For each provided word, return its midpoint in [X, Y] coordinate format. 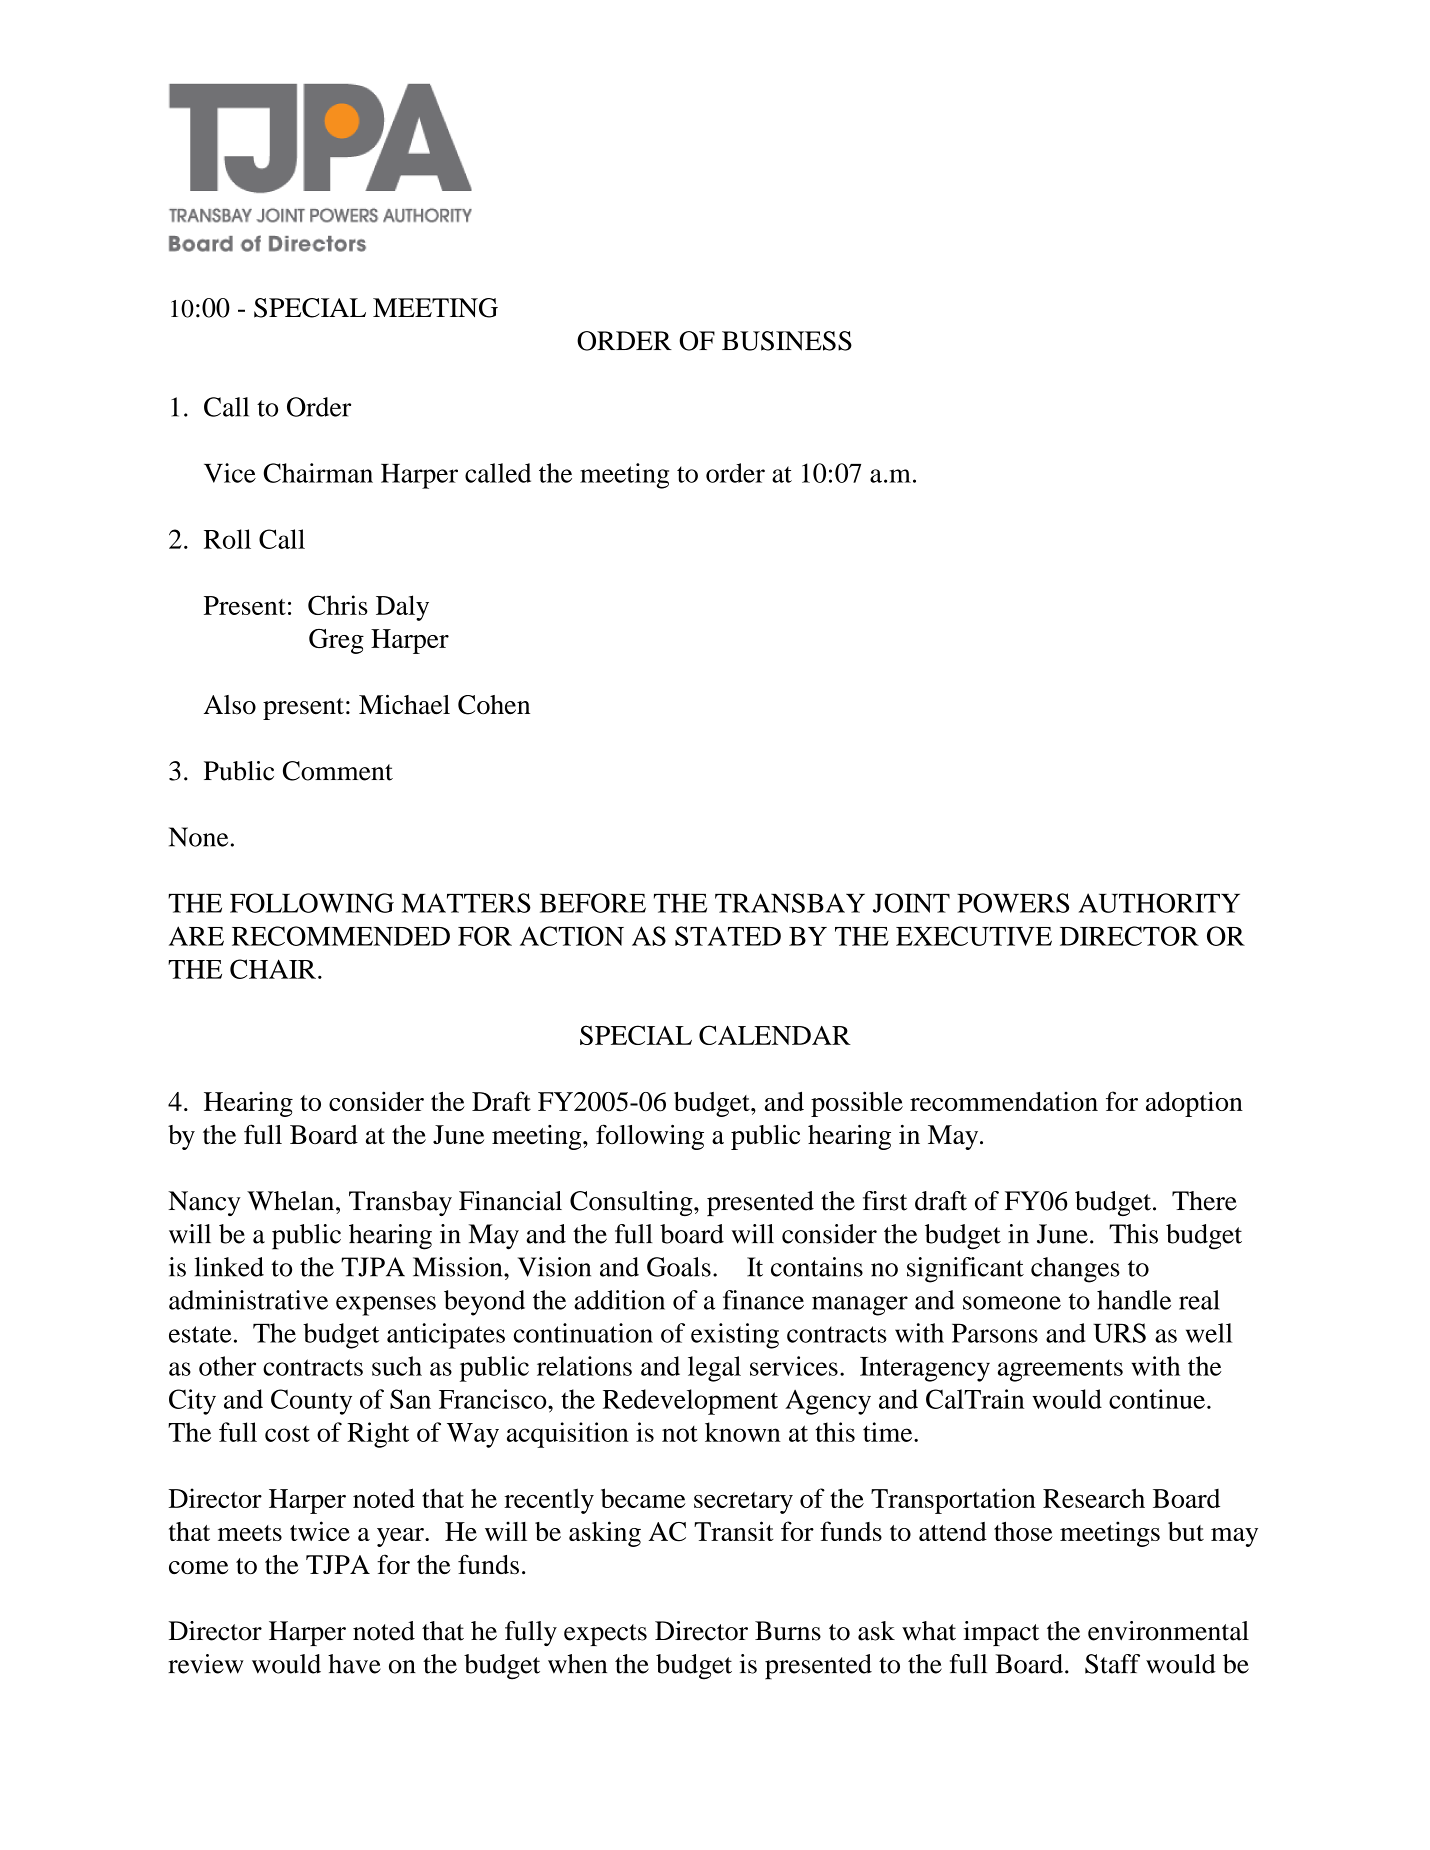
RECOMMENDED [341, 936]
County [311, 1402]
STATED [728, 936]
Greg [336, 641]
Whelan [292, 1201]
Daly [402, 608]
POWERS [1013, 903]
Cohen [494, 705]
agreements [1060, 1371]
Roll [227, 539]
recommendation [1004, 1101]
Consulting [632, 1203]
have [354, 1664]
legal [714, 1369]
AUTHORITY [1159, 903]
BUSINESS [787, 341]
